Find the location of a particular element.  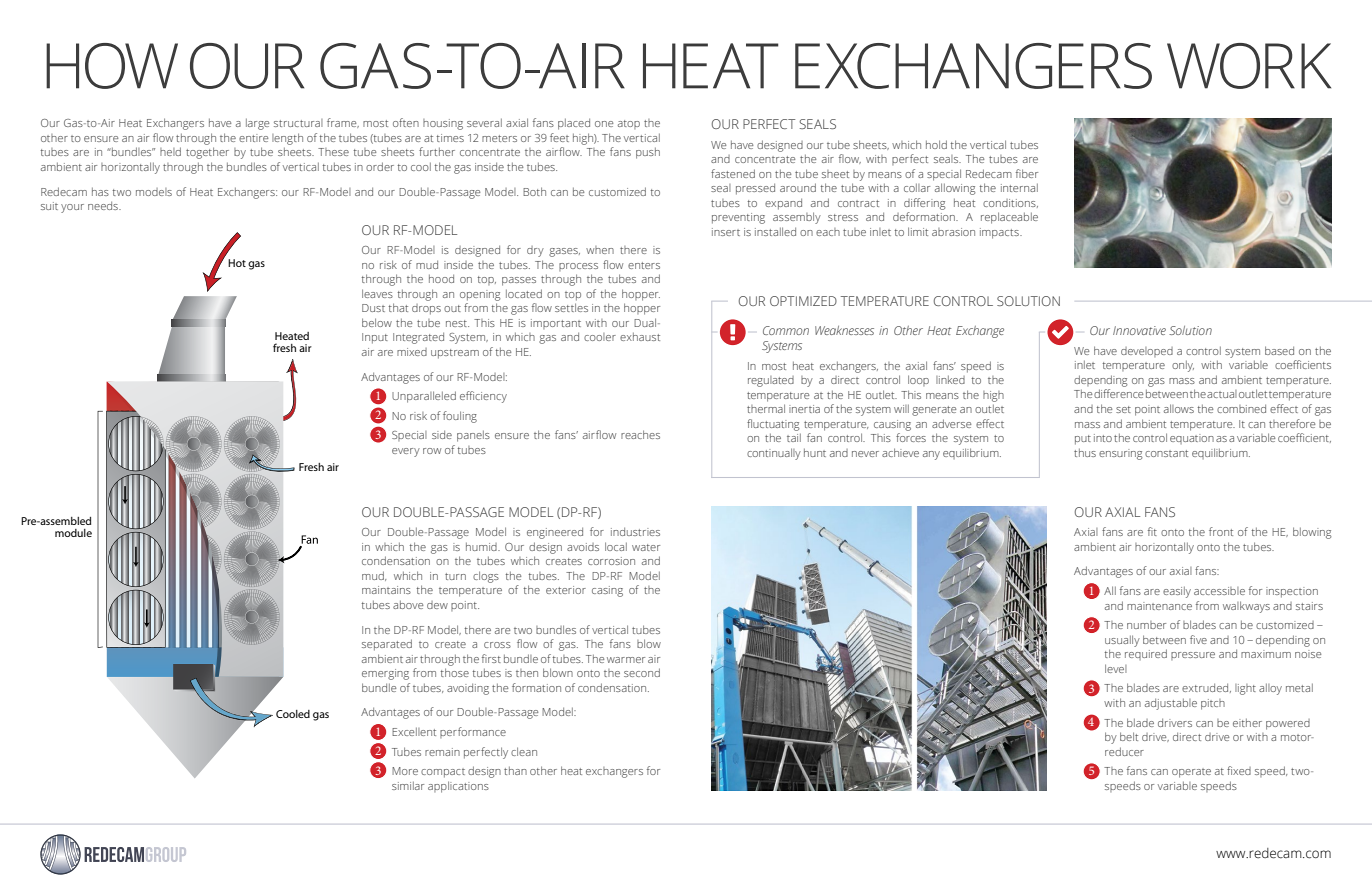

enters is located at coordinates (644, 265).
